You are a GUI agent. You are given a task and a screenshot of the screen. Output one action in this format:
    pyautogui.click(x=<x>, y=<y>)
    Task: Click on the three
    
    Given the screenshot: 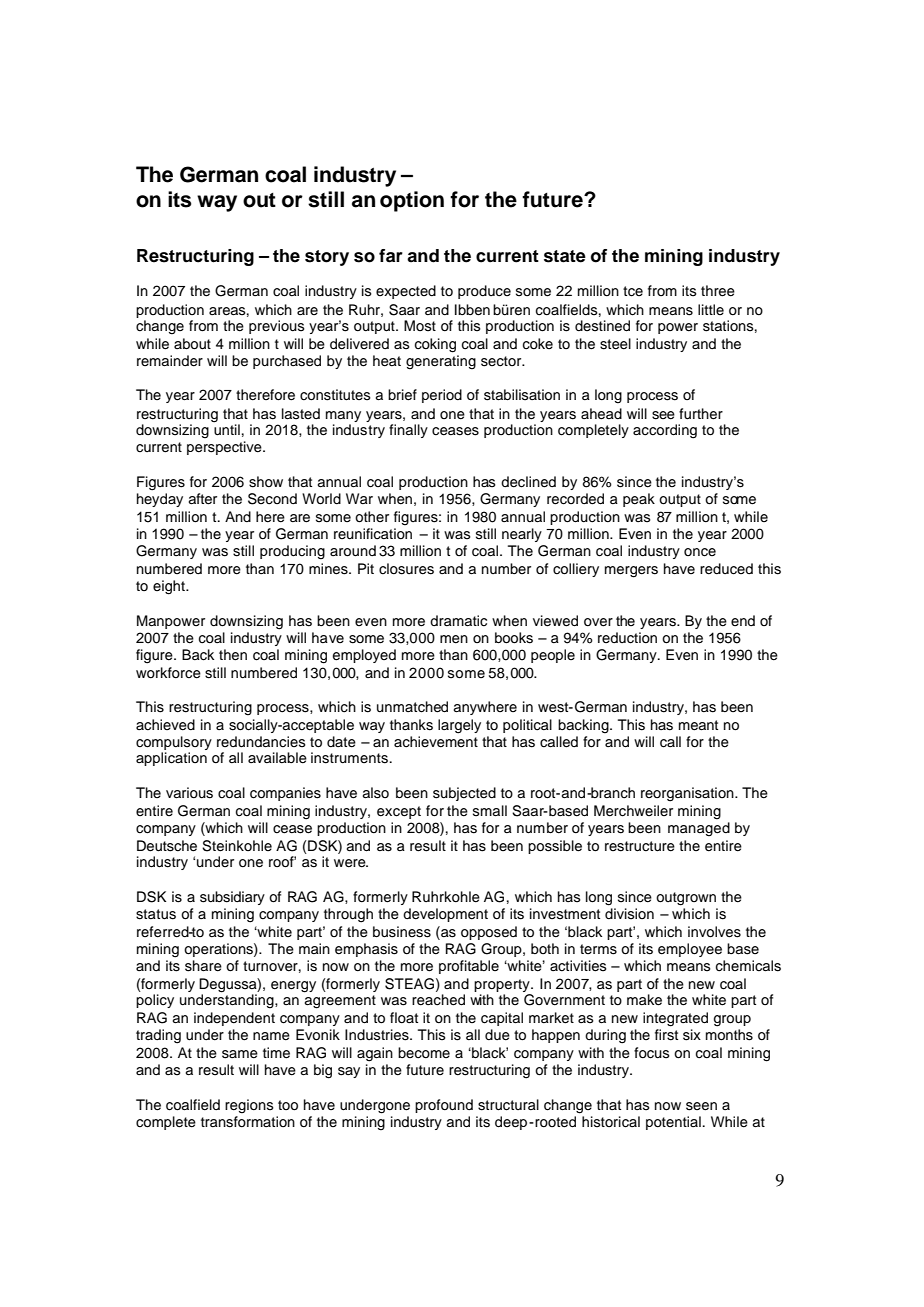 What is the action you would take?
    pyautogui.click(x=718, y=291)
